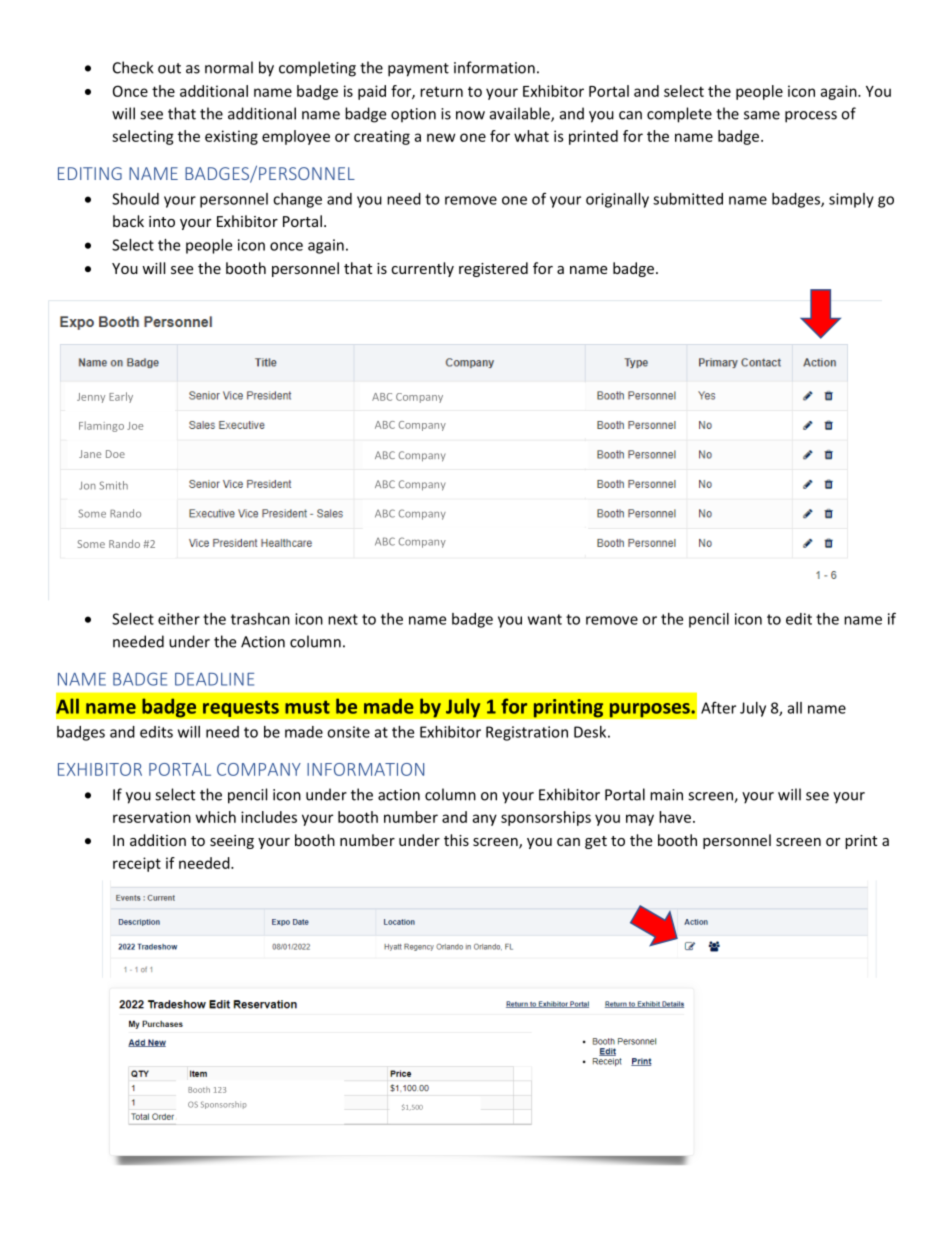 The image size is (952, 1233). Describe the element at coordinates (232, 842) in the screenshot. I see `seeing` at that location.
